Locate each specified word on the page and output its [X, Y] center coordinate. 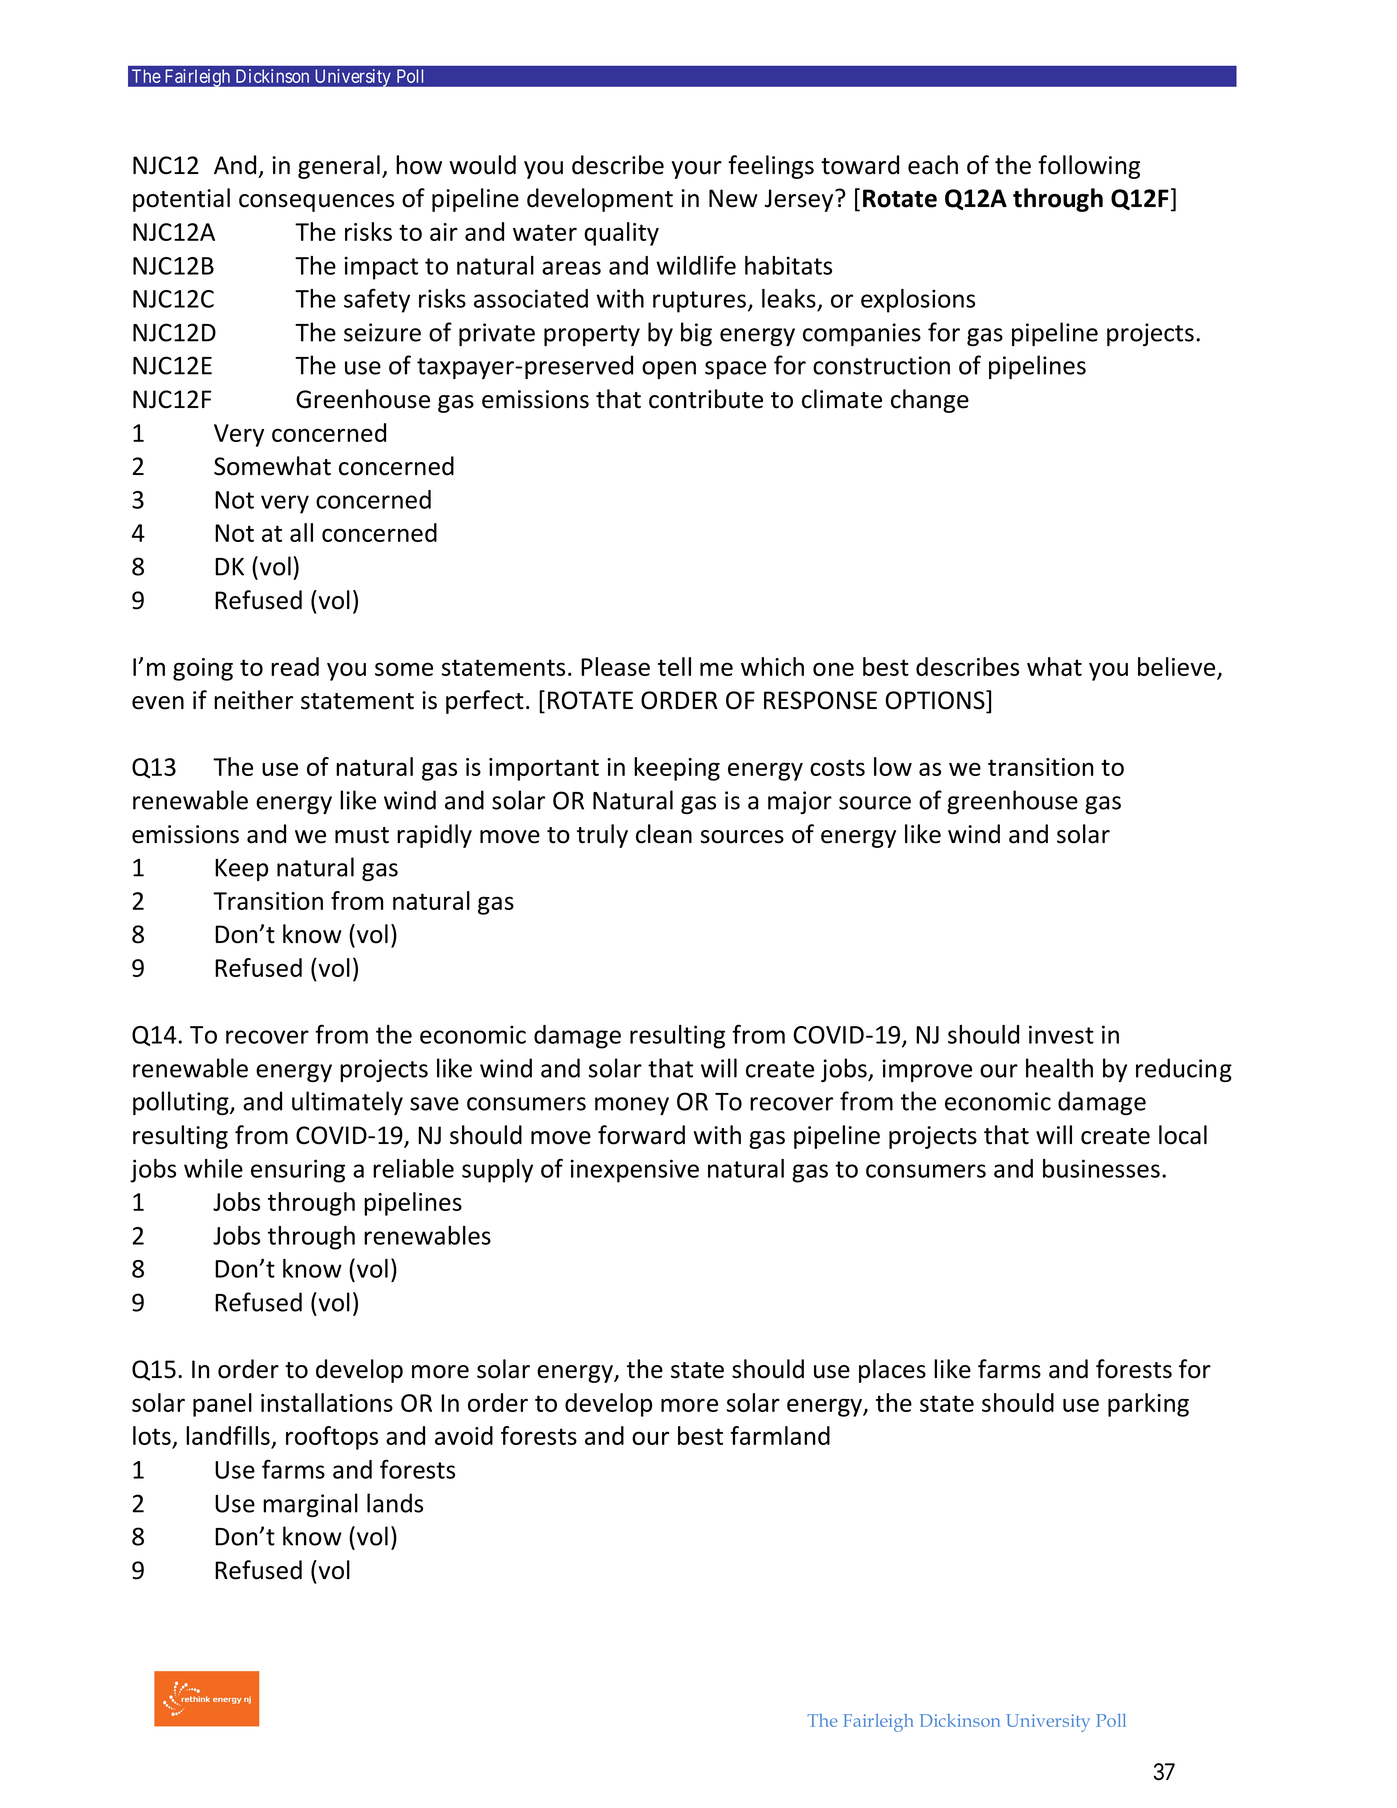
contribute [706, 399]
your [697, 170]
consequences [316, 203]
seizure [382, 332]
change [930, 401]
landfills [229, 1437]
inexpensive [634, 1171]
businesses [1101, 1168]
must [362, 835]
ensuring [298, 1171]
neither [253, 700]
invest [1061, 1034]
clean [664, 834]
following [1089, 167]
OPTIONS [936, 700]
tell [674, 666]
